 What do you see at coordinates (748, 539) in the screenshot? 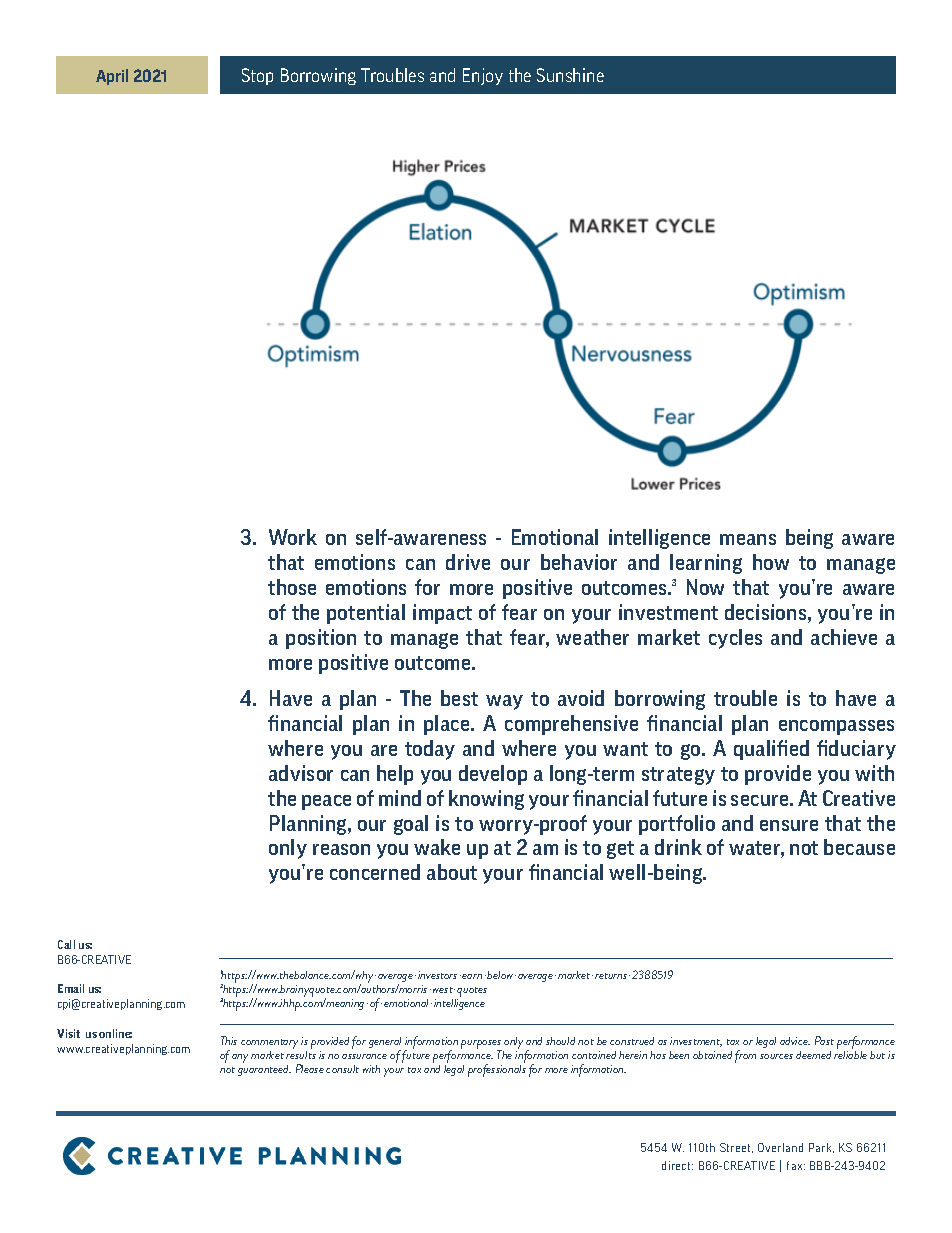
I see `means` at bounding box center [748, 539].
